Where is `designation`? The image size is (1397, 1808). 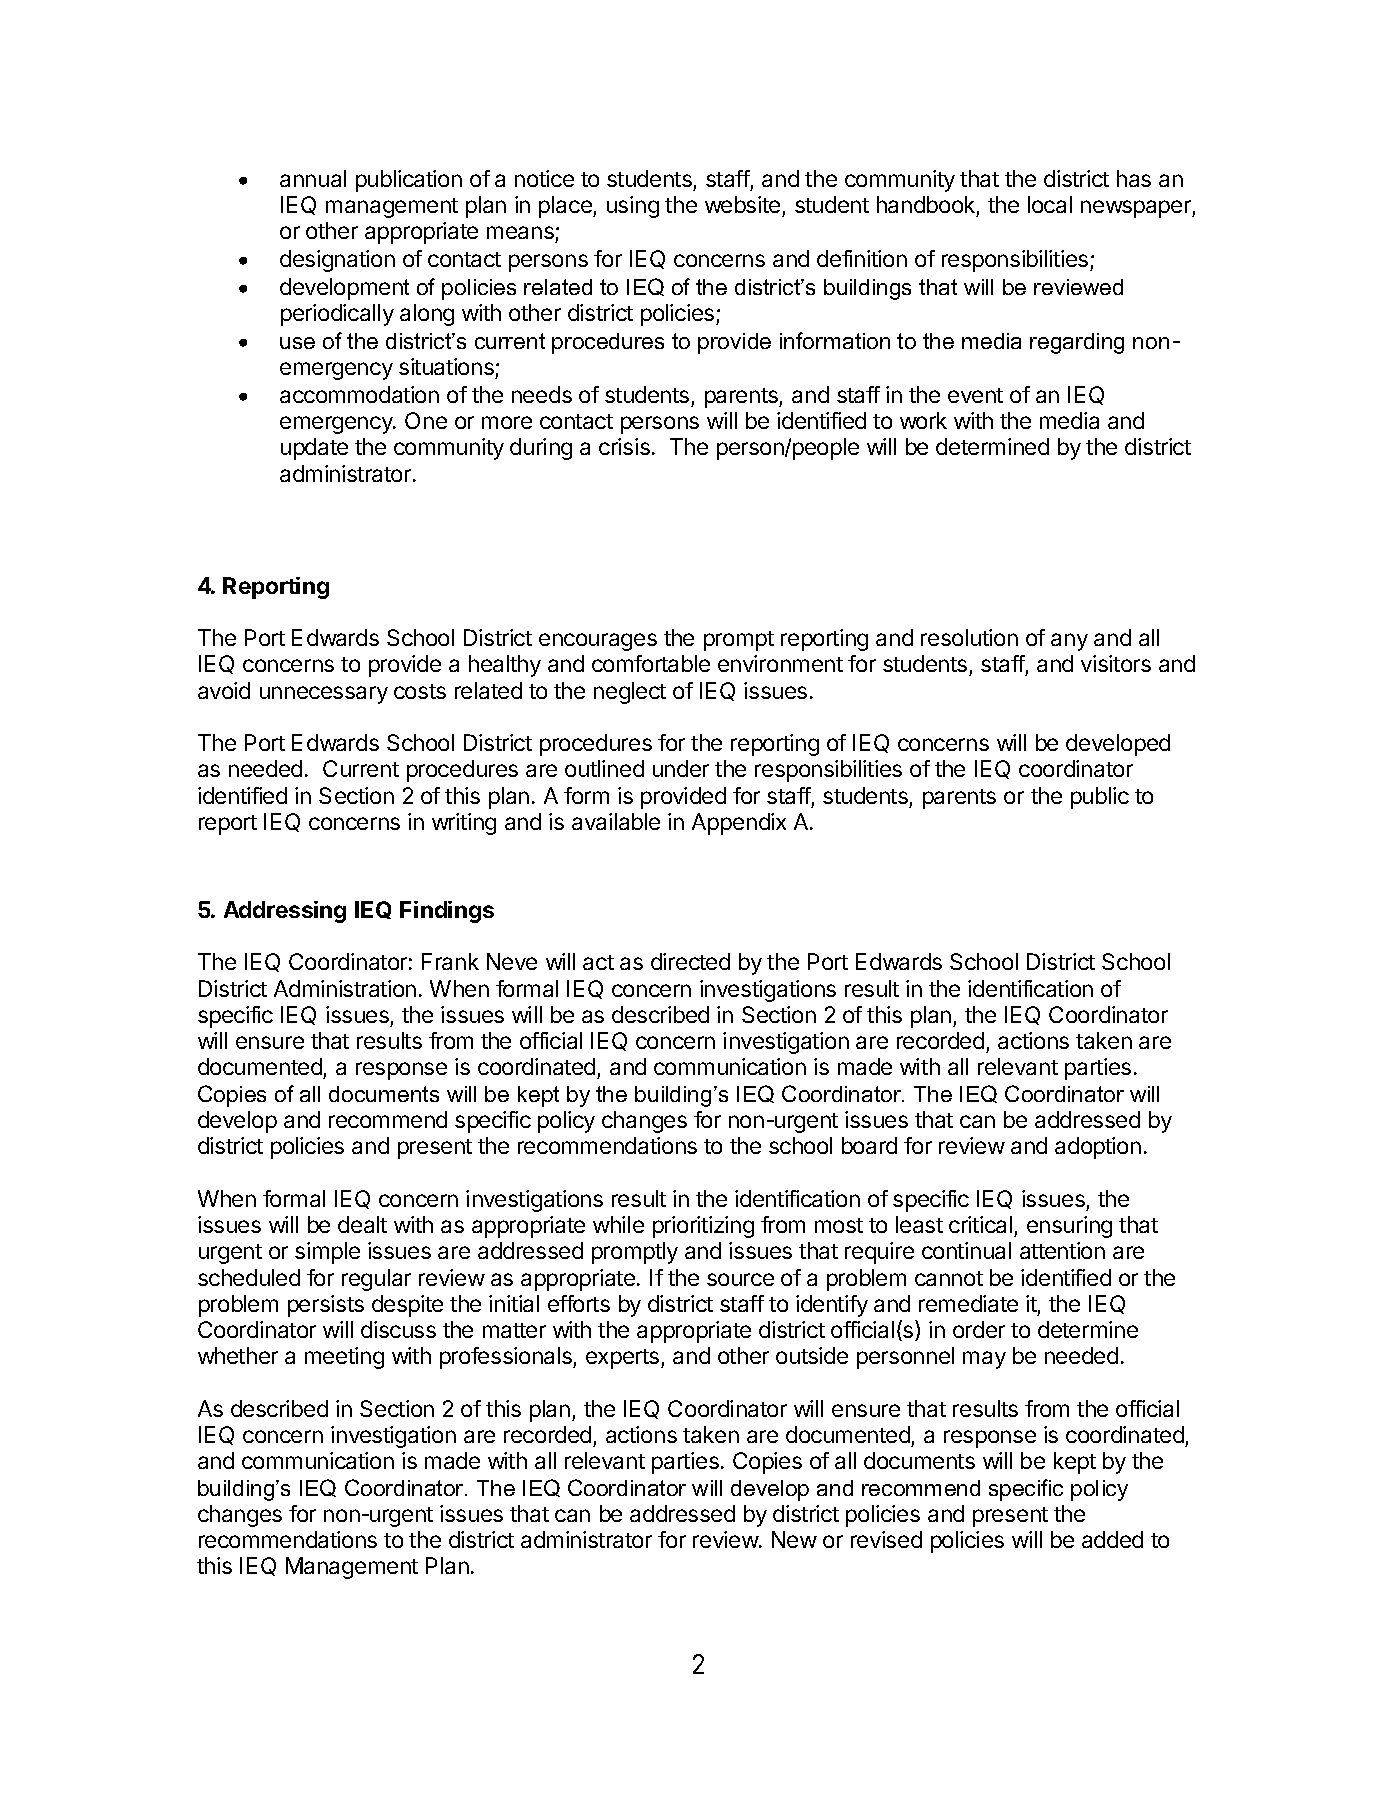 designation is located at coordinates (337, 261).
